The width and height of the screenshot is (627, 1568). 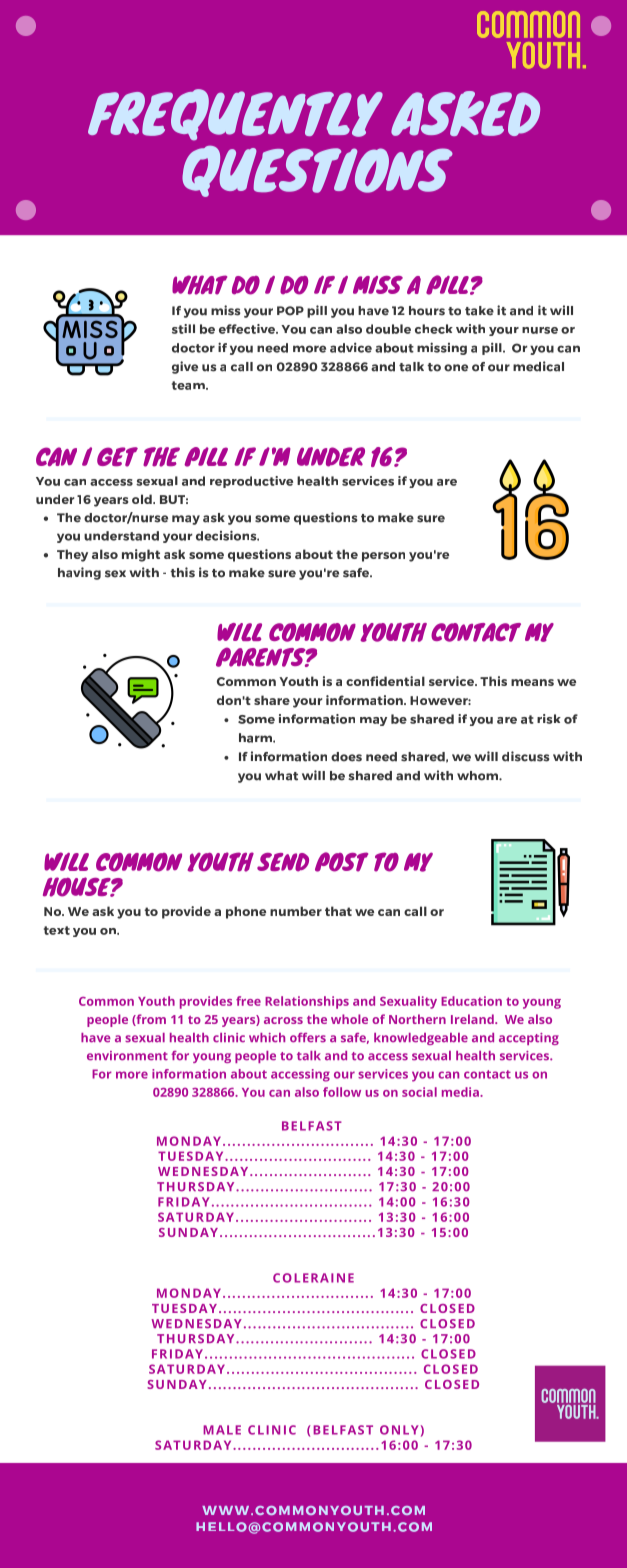 I want to click on ASKED, so click(x=465, y=113).
